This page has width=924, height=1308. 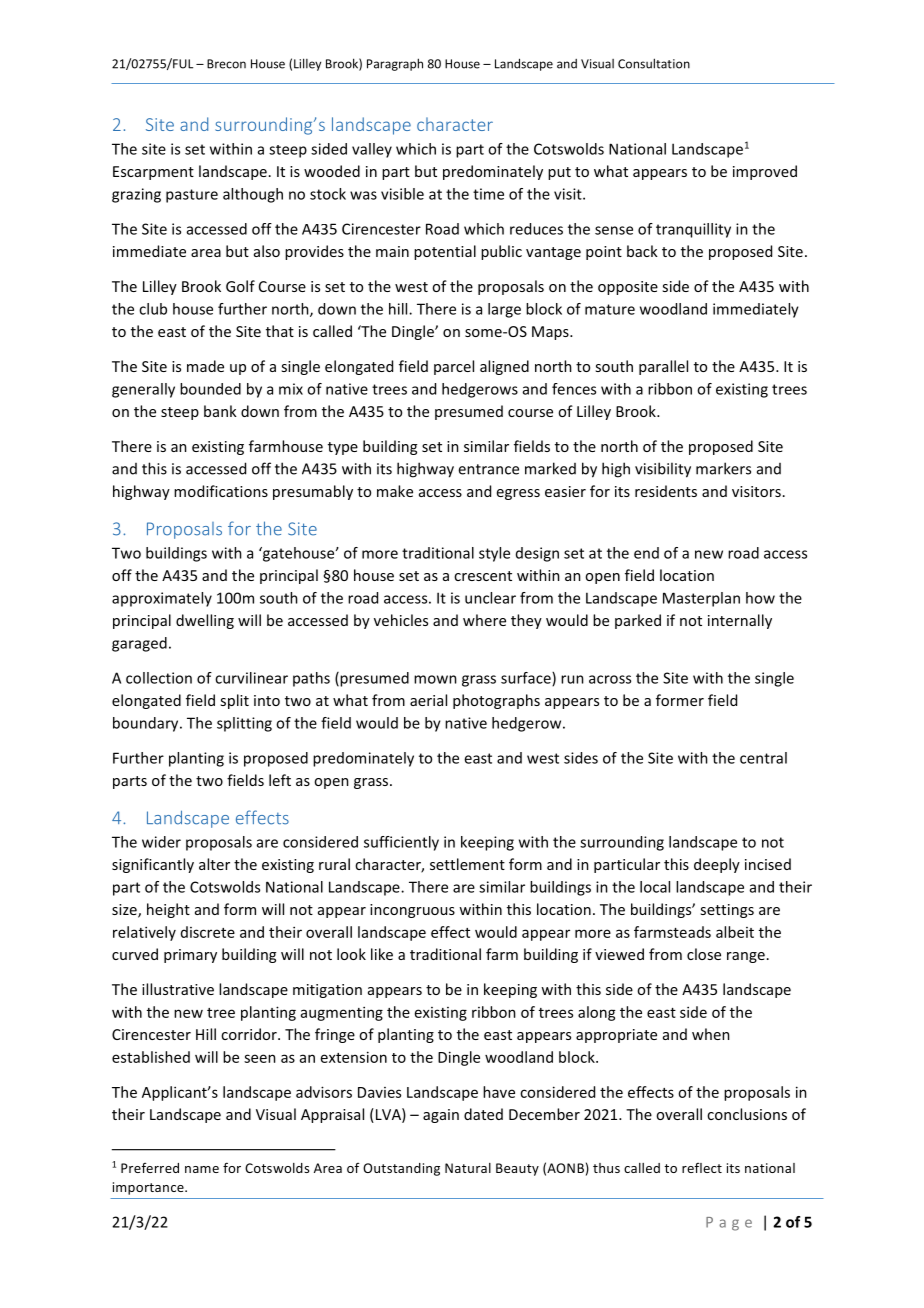 I want to click on sufficiently, so click(x=401, y=843).
